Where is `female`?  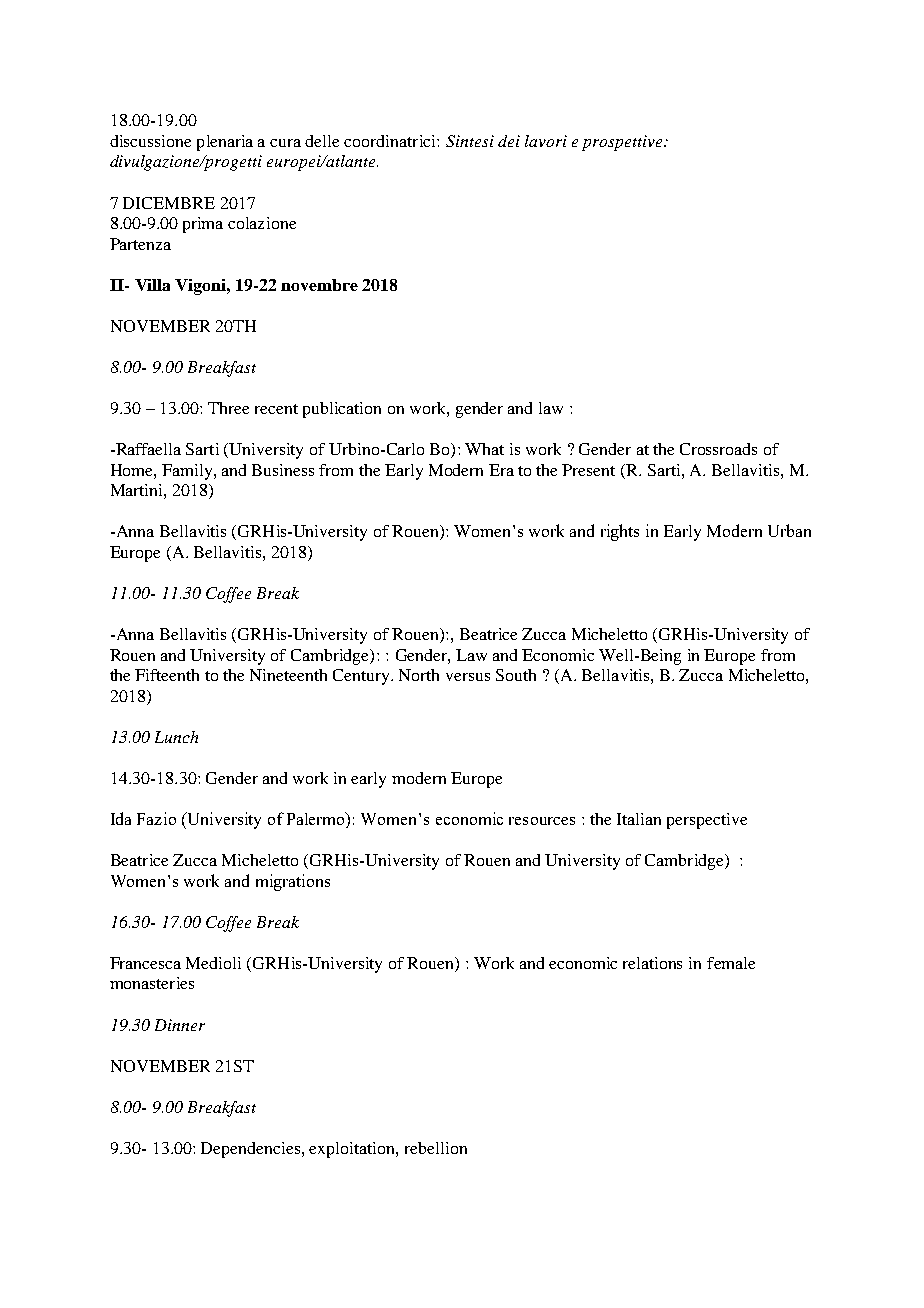
female is located at coordinates (731, 963).
